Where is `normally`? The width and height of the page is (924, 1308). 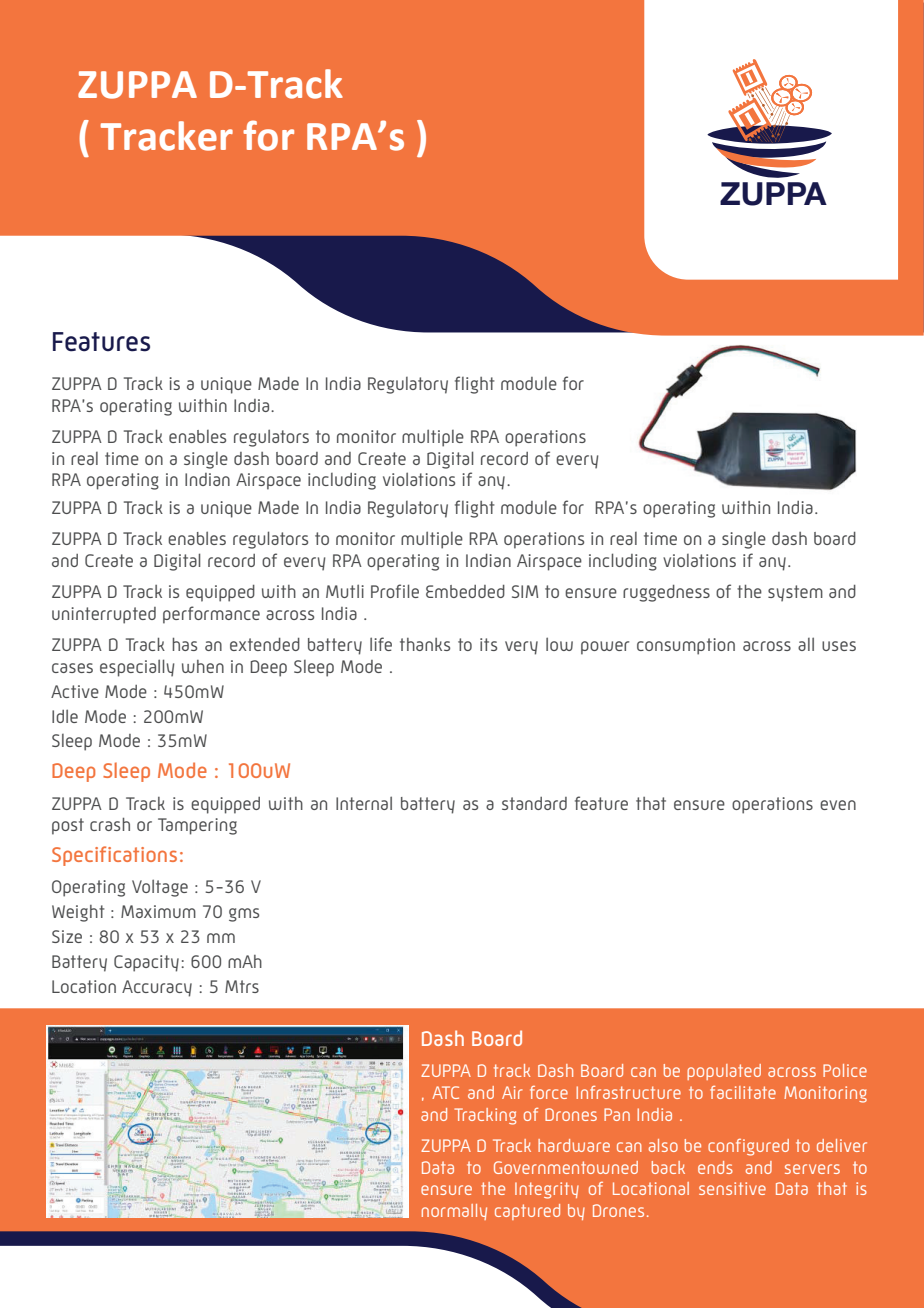
normally is located at coordinates (454, 1212).
